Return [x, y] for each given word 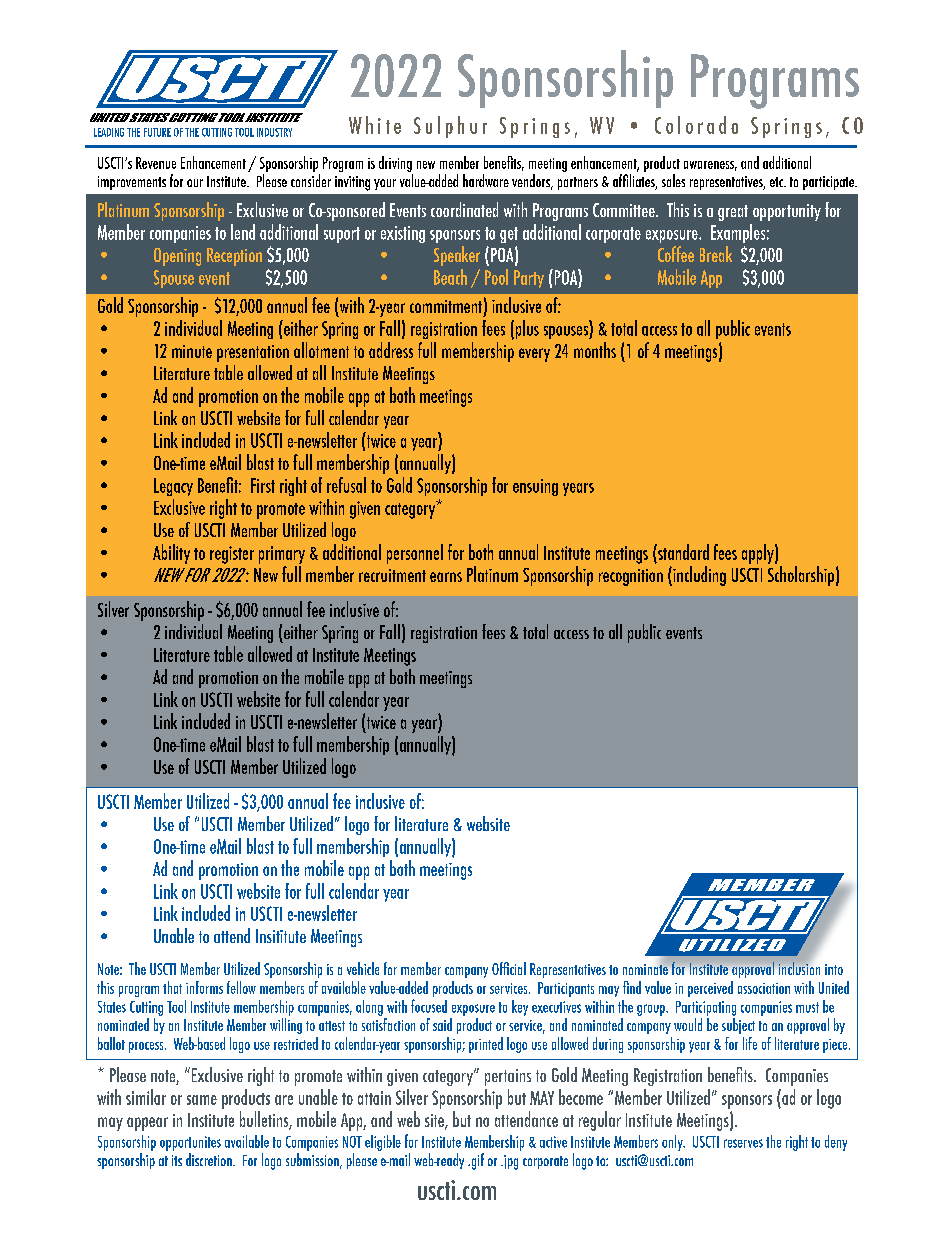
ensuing [535, 487]
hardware [486, 180]
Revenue [156, 163]
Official [509, 968]
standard [682, 552]
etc [777, 182]
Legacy [173, 487]
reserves [743, 1143]
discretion [210, 1159]
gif [476, 1161]
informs [204, 987]
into [834, 969]
